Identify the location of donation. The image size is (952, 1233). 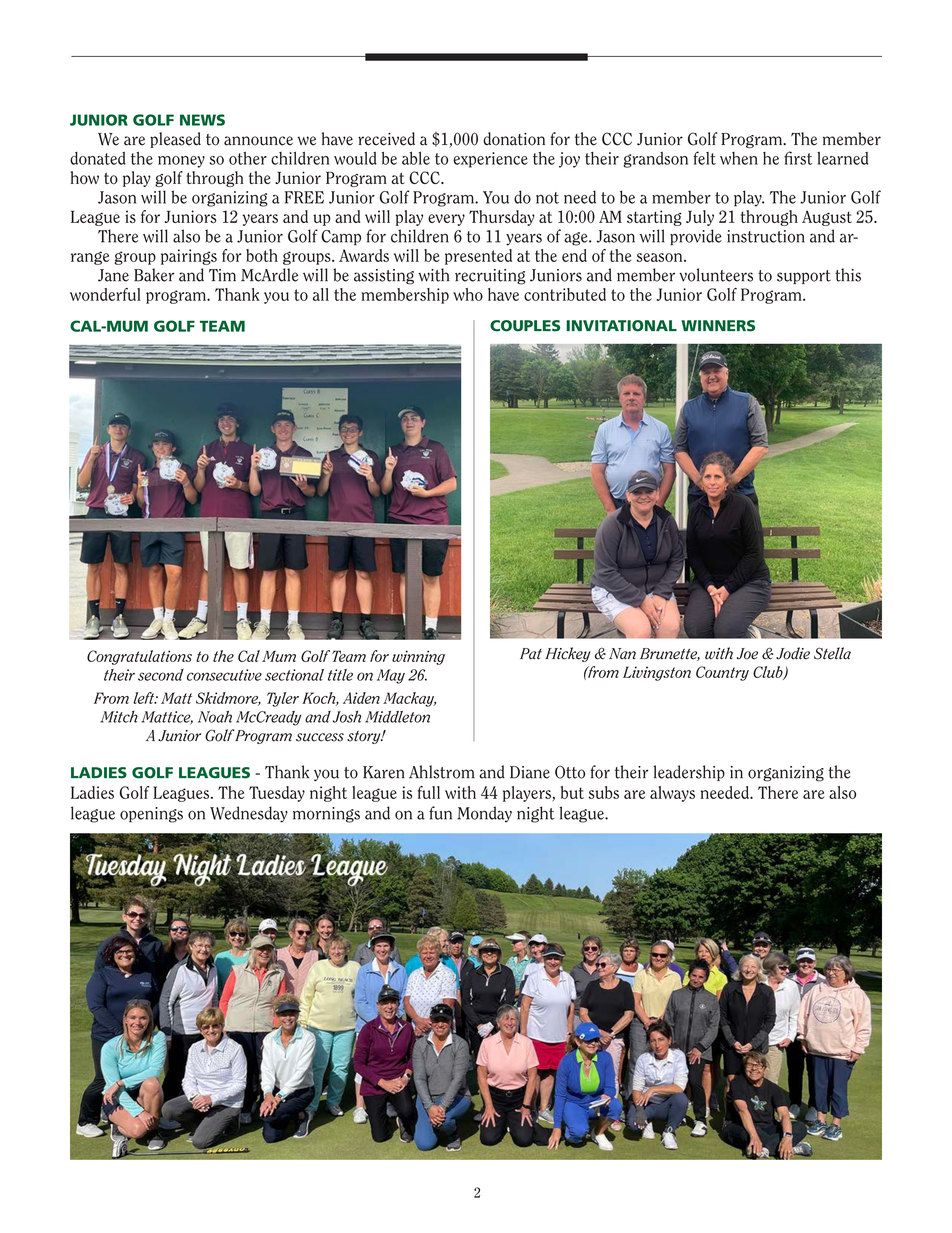
(514, 139).
